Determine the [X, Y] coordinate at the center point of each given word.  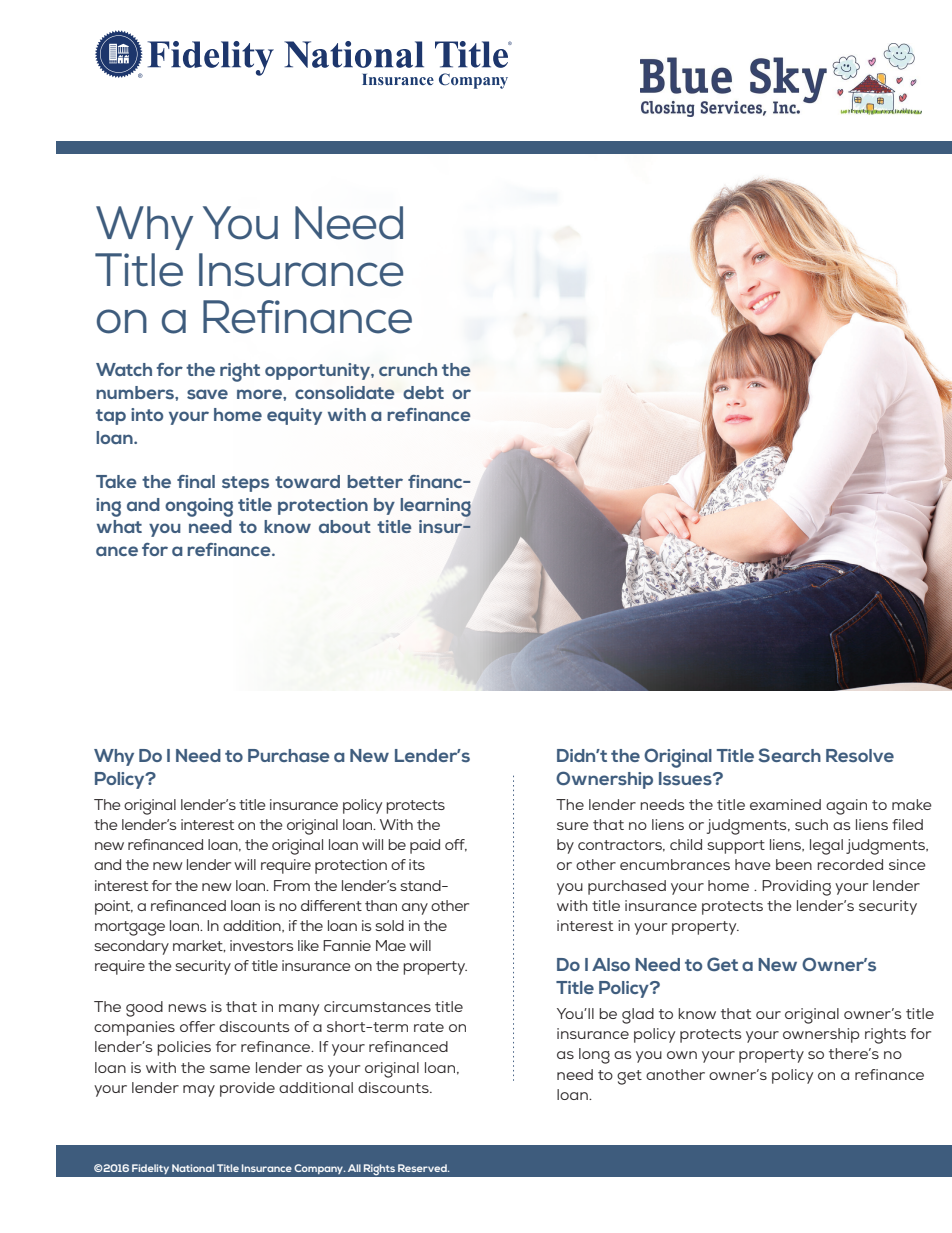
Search [789, 755]
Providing [796, 888]
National [193, 1168]
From [292, 885]
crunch [408, 369]
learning [435, 507]
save [207, 394]
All [354, 1168]
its [417, 864]
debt [423, 392]
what [119, 526]
